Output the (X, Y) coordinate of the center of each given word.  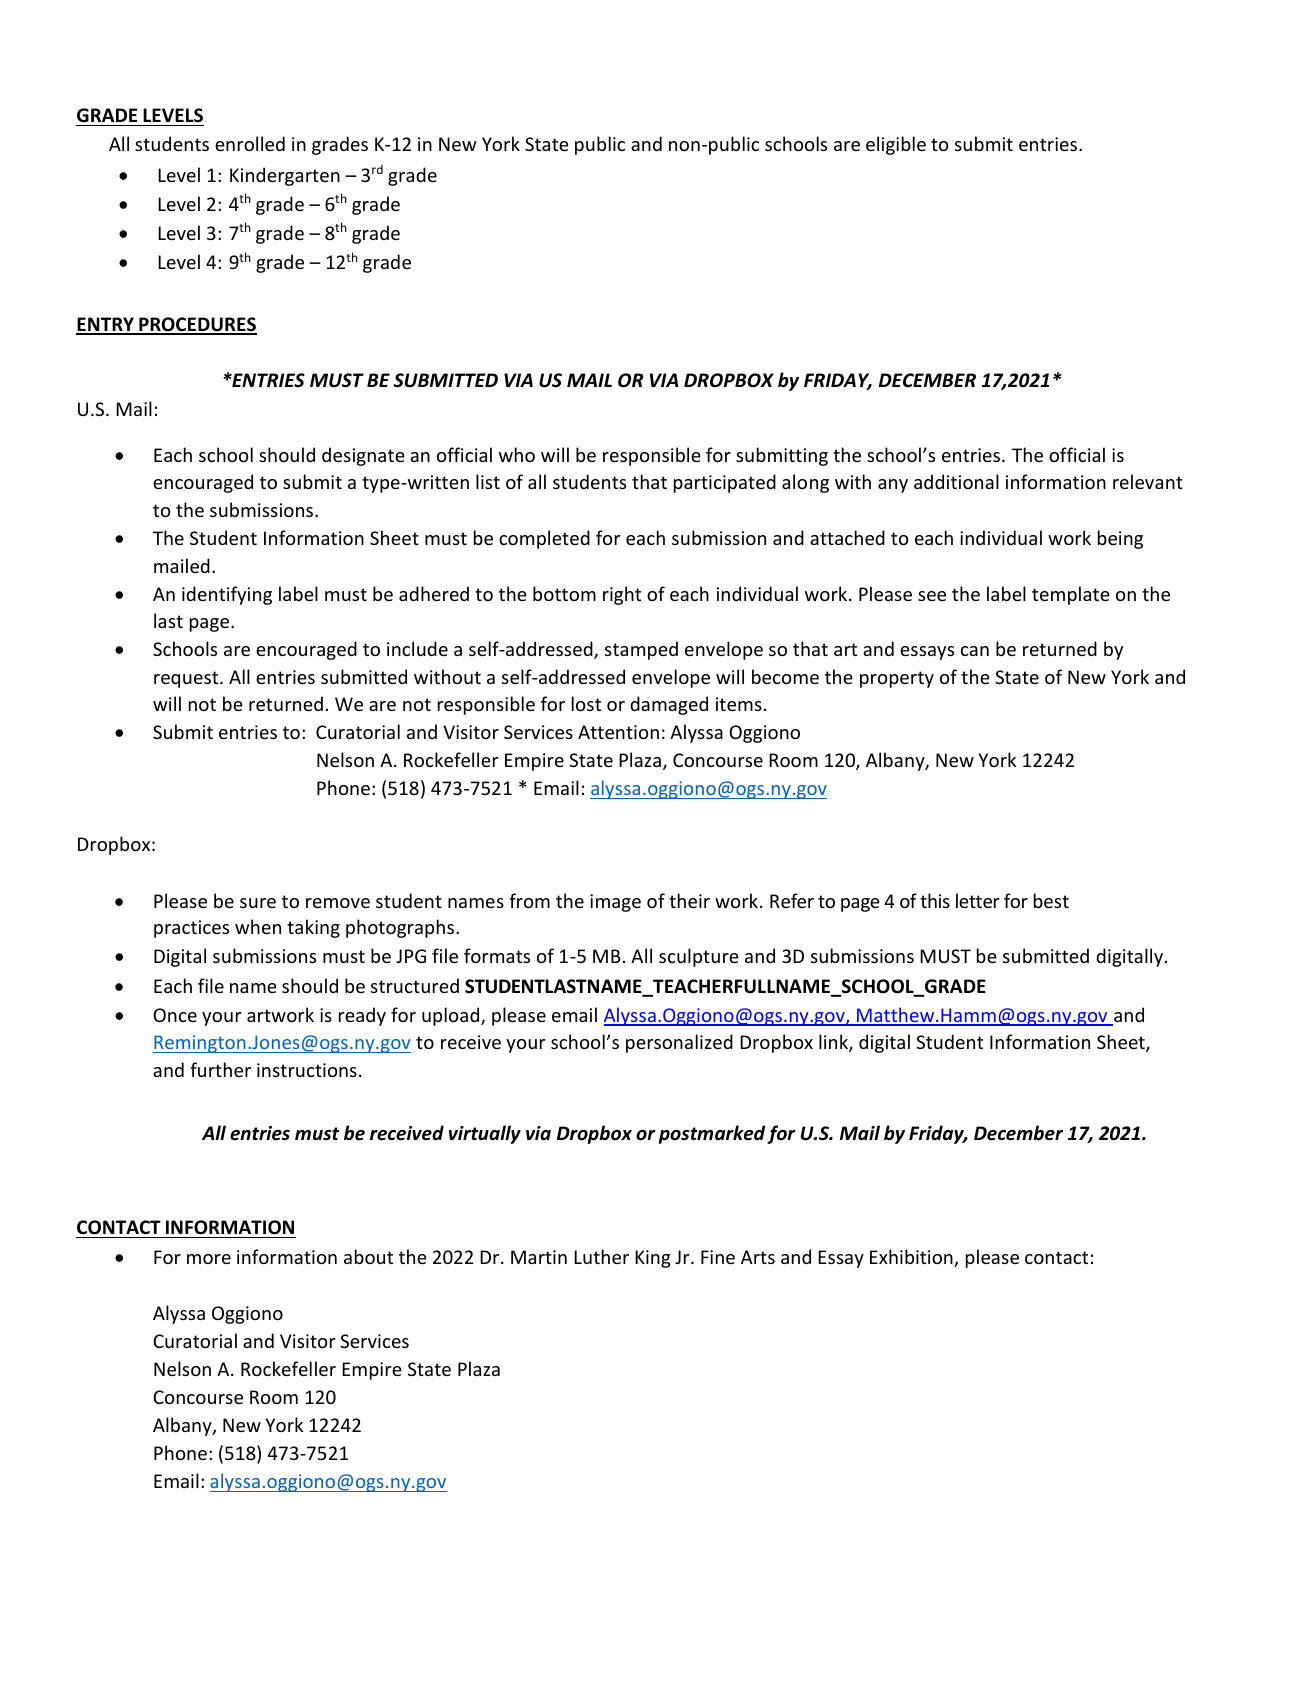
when (258, 926)
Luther (601, 1256)
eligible (896, 145)
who (517, 454)
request (187, 679)
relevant (1148, 481)
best (1051, 900)
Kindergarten (285, 176)
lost (586, 703)
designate (363, 456)
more (209, 1259)
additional (956, 481)
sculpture (699, 957)
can (975, 651)
